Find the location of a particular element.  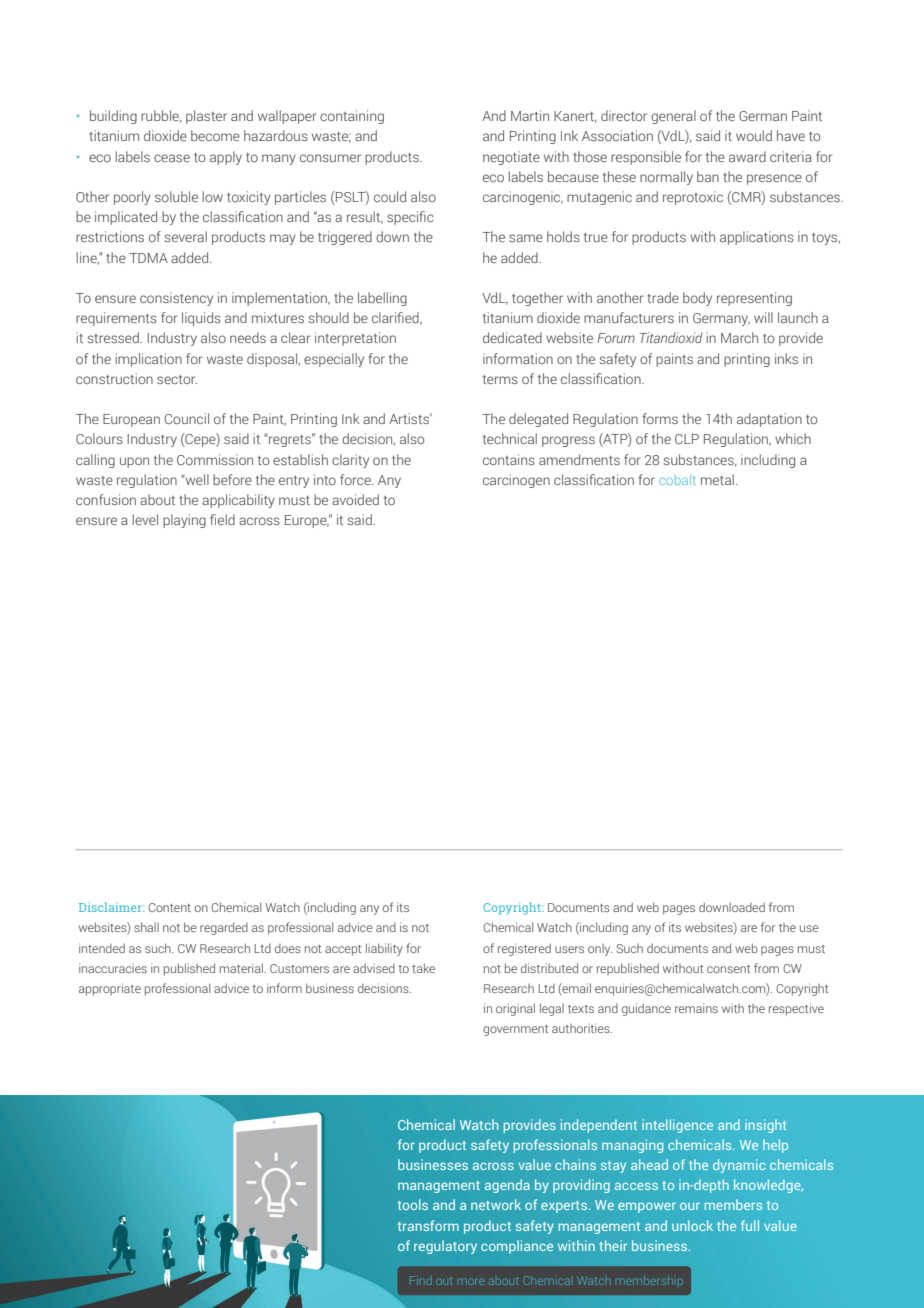

adaptation is located at coordinates (769, 420).
